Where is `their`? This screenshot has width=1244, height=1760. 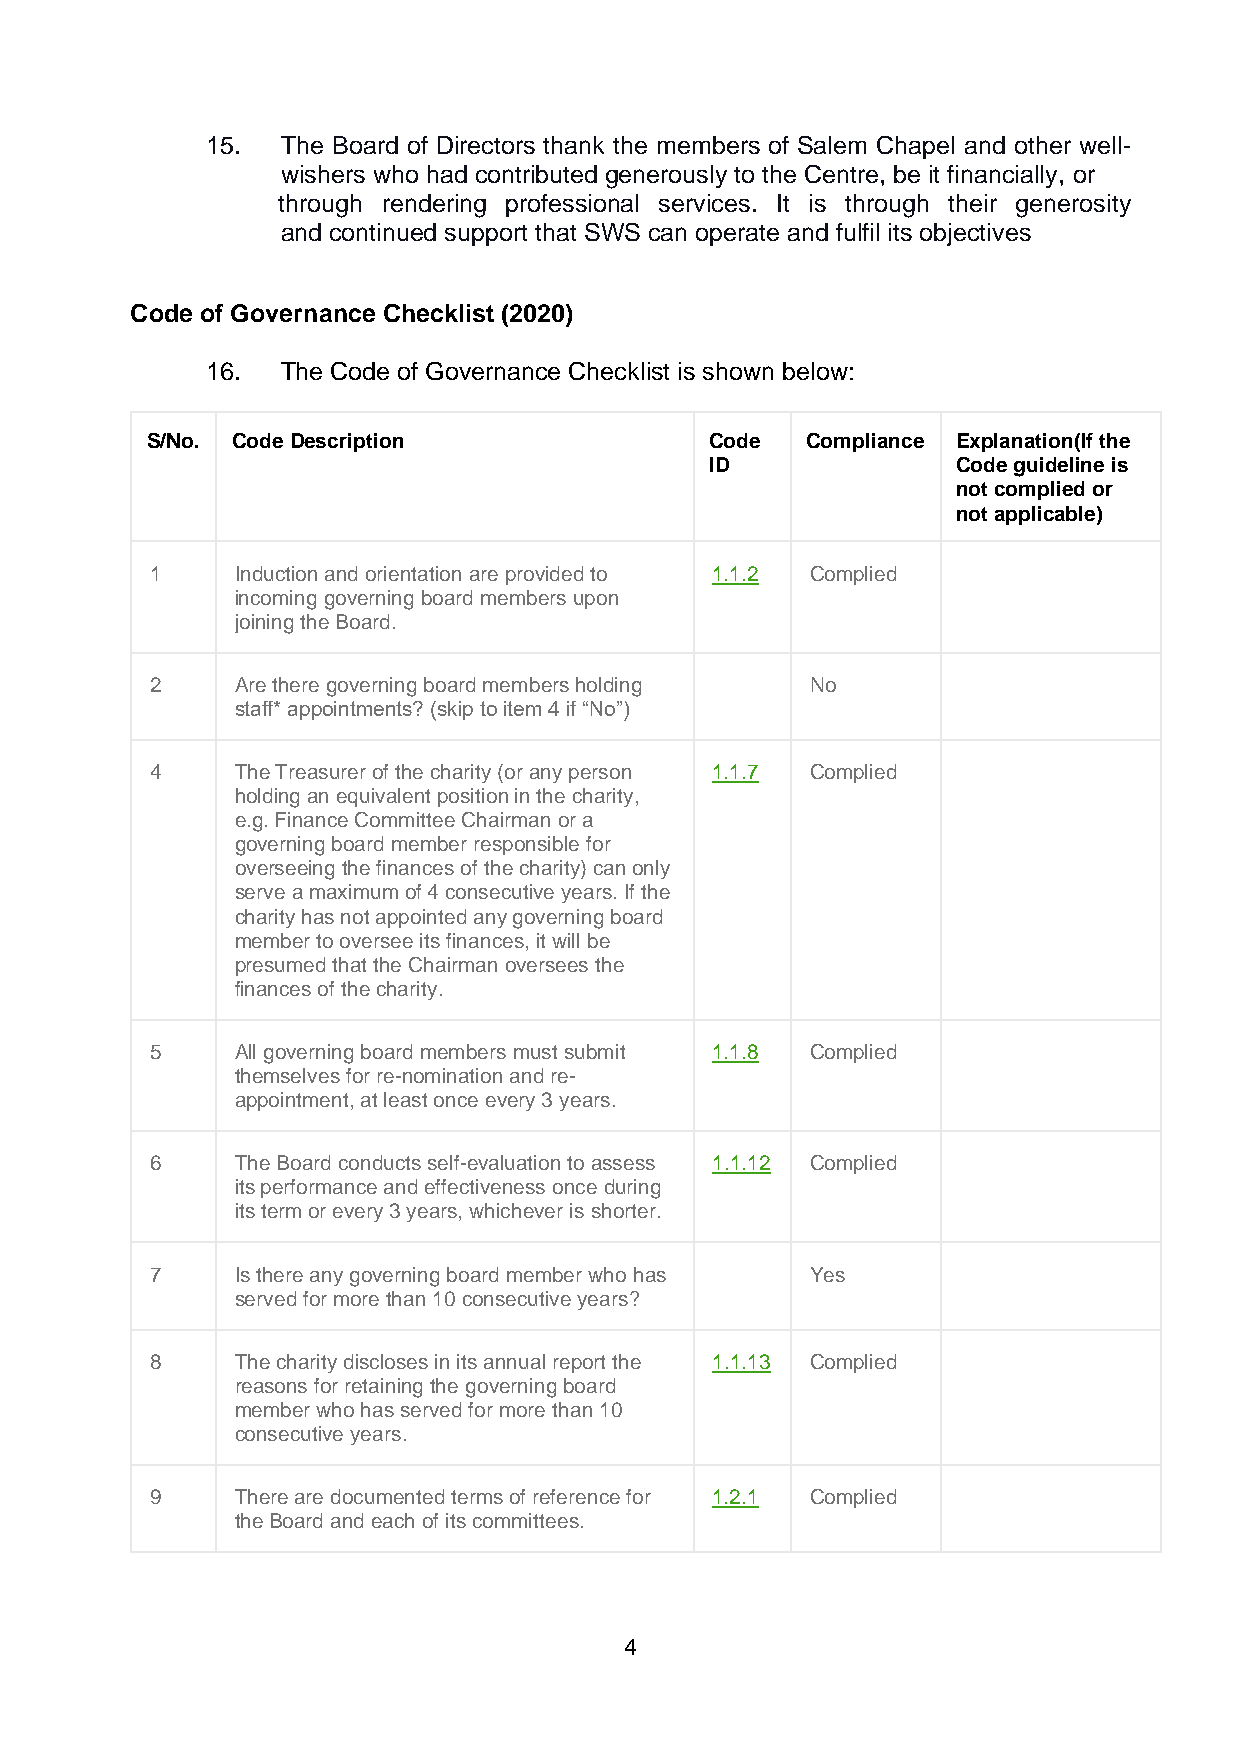
their is located at coordinates (972, 203).
